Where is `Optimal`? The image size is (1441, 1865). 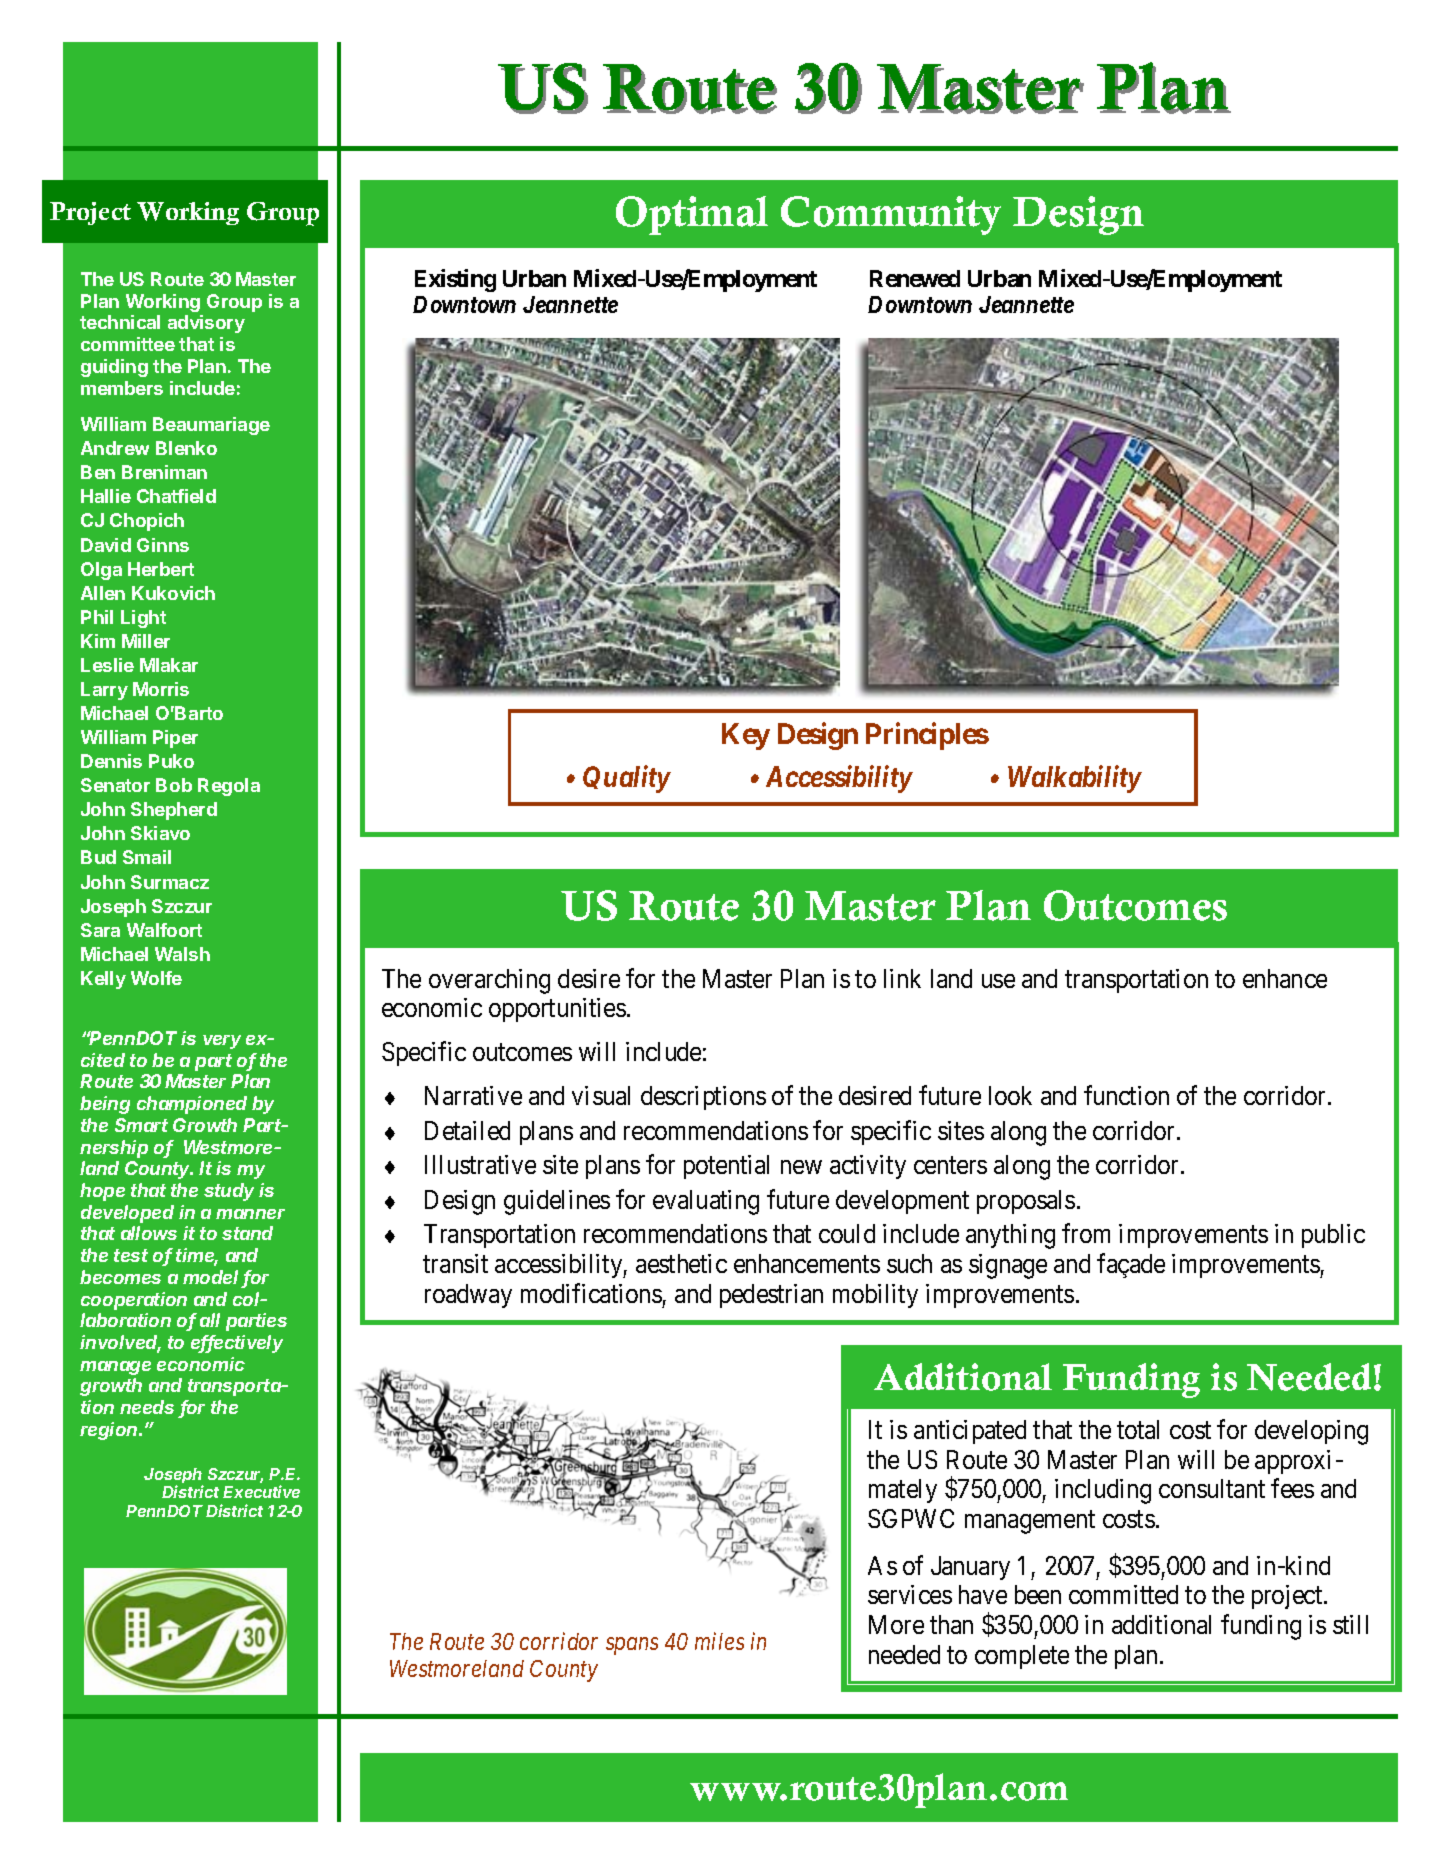 Optimal is located at coordinates (692, 215).
